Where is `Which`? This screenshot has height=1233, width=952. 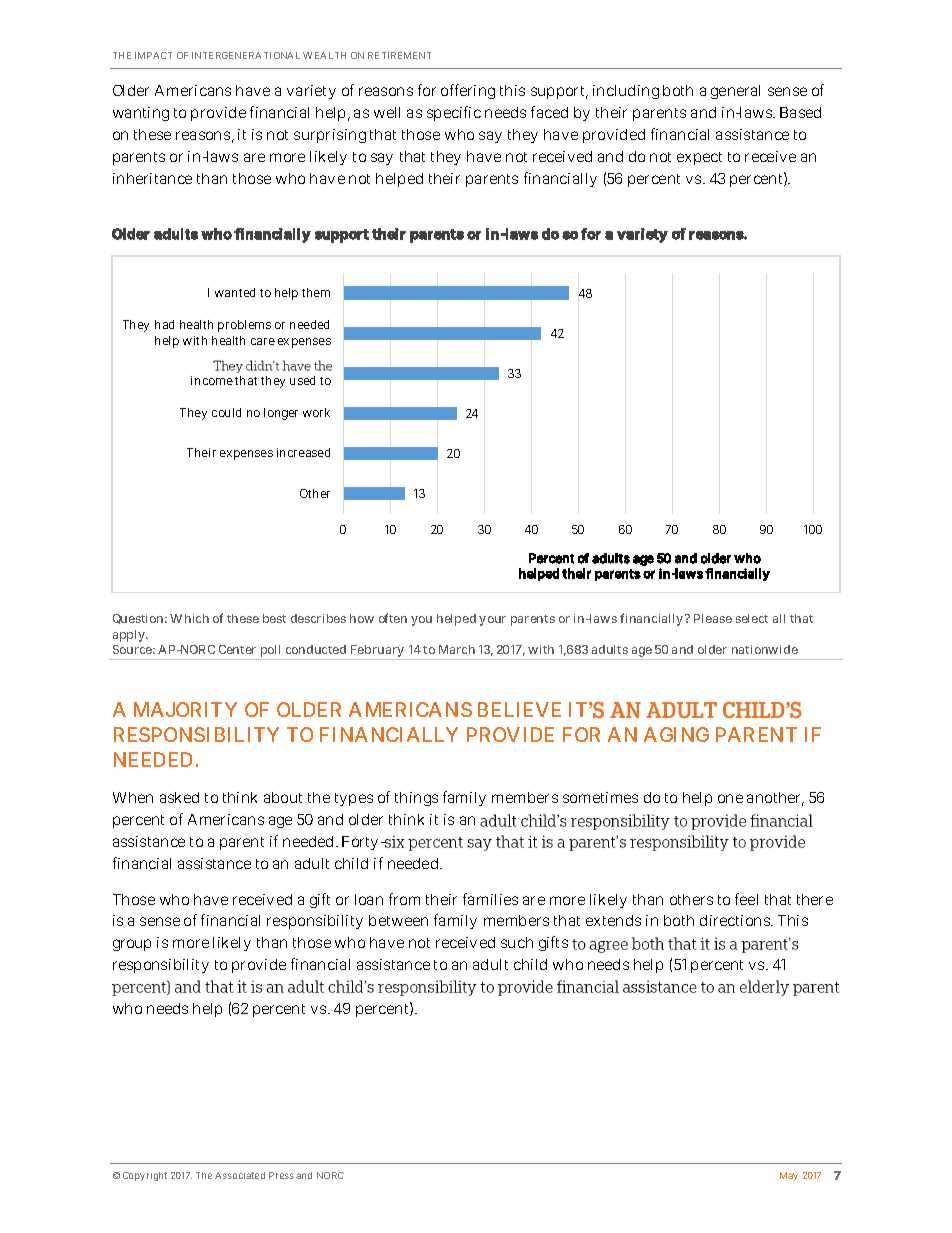
Which is located at coordinates (189, 618).
